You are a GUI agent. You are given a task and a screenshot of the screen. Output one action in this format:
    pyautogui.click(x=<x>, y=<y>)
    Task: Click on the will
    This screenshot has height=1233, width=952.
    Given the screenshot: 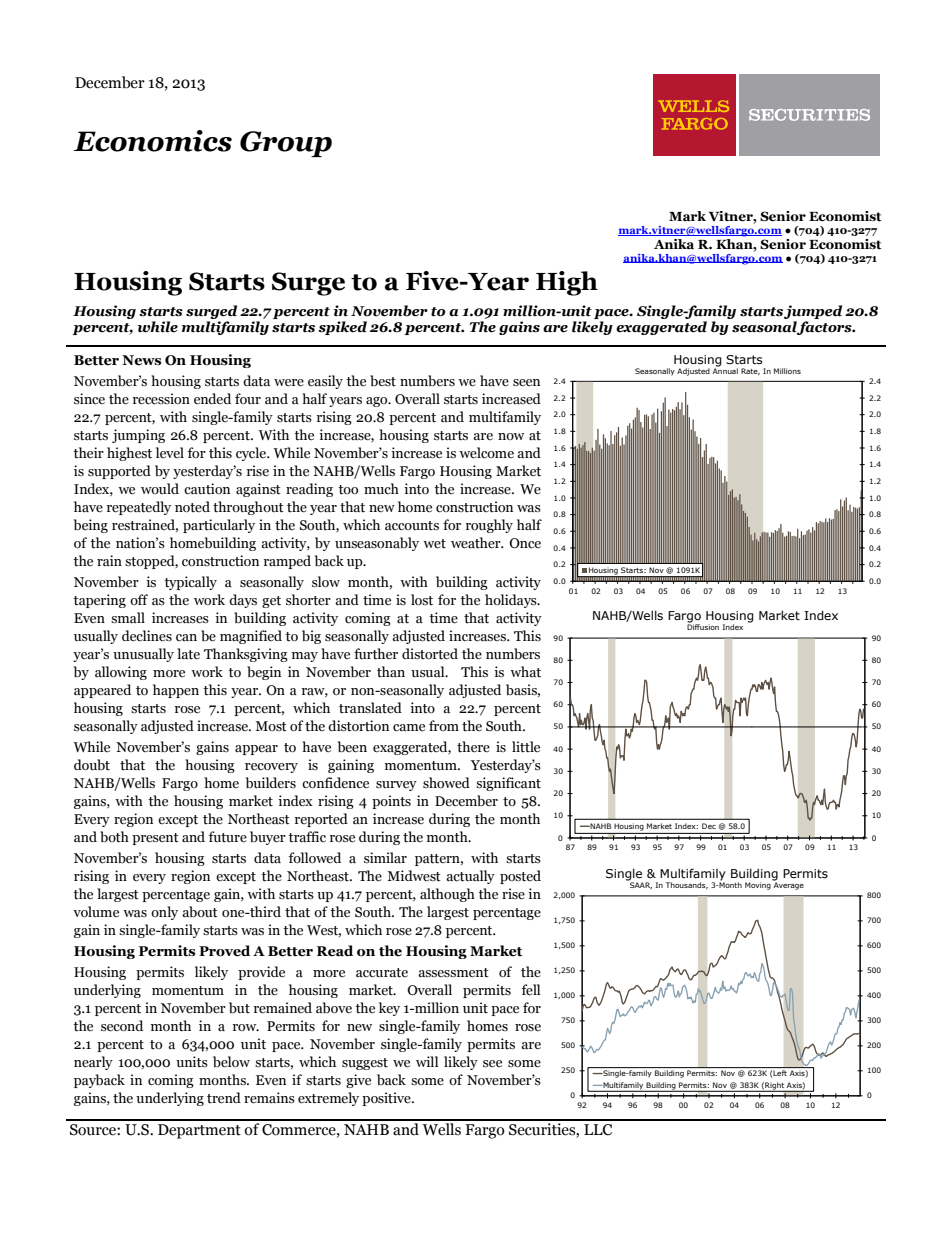 What is the action you would take?
    pyautogui.click(x=427, y=1061)
